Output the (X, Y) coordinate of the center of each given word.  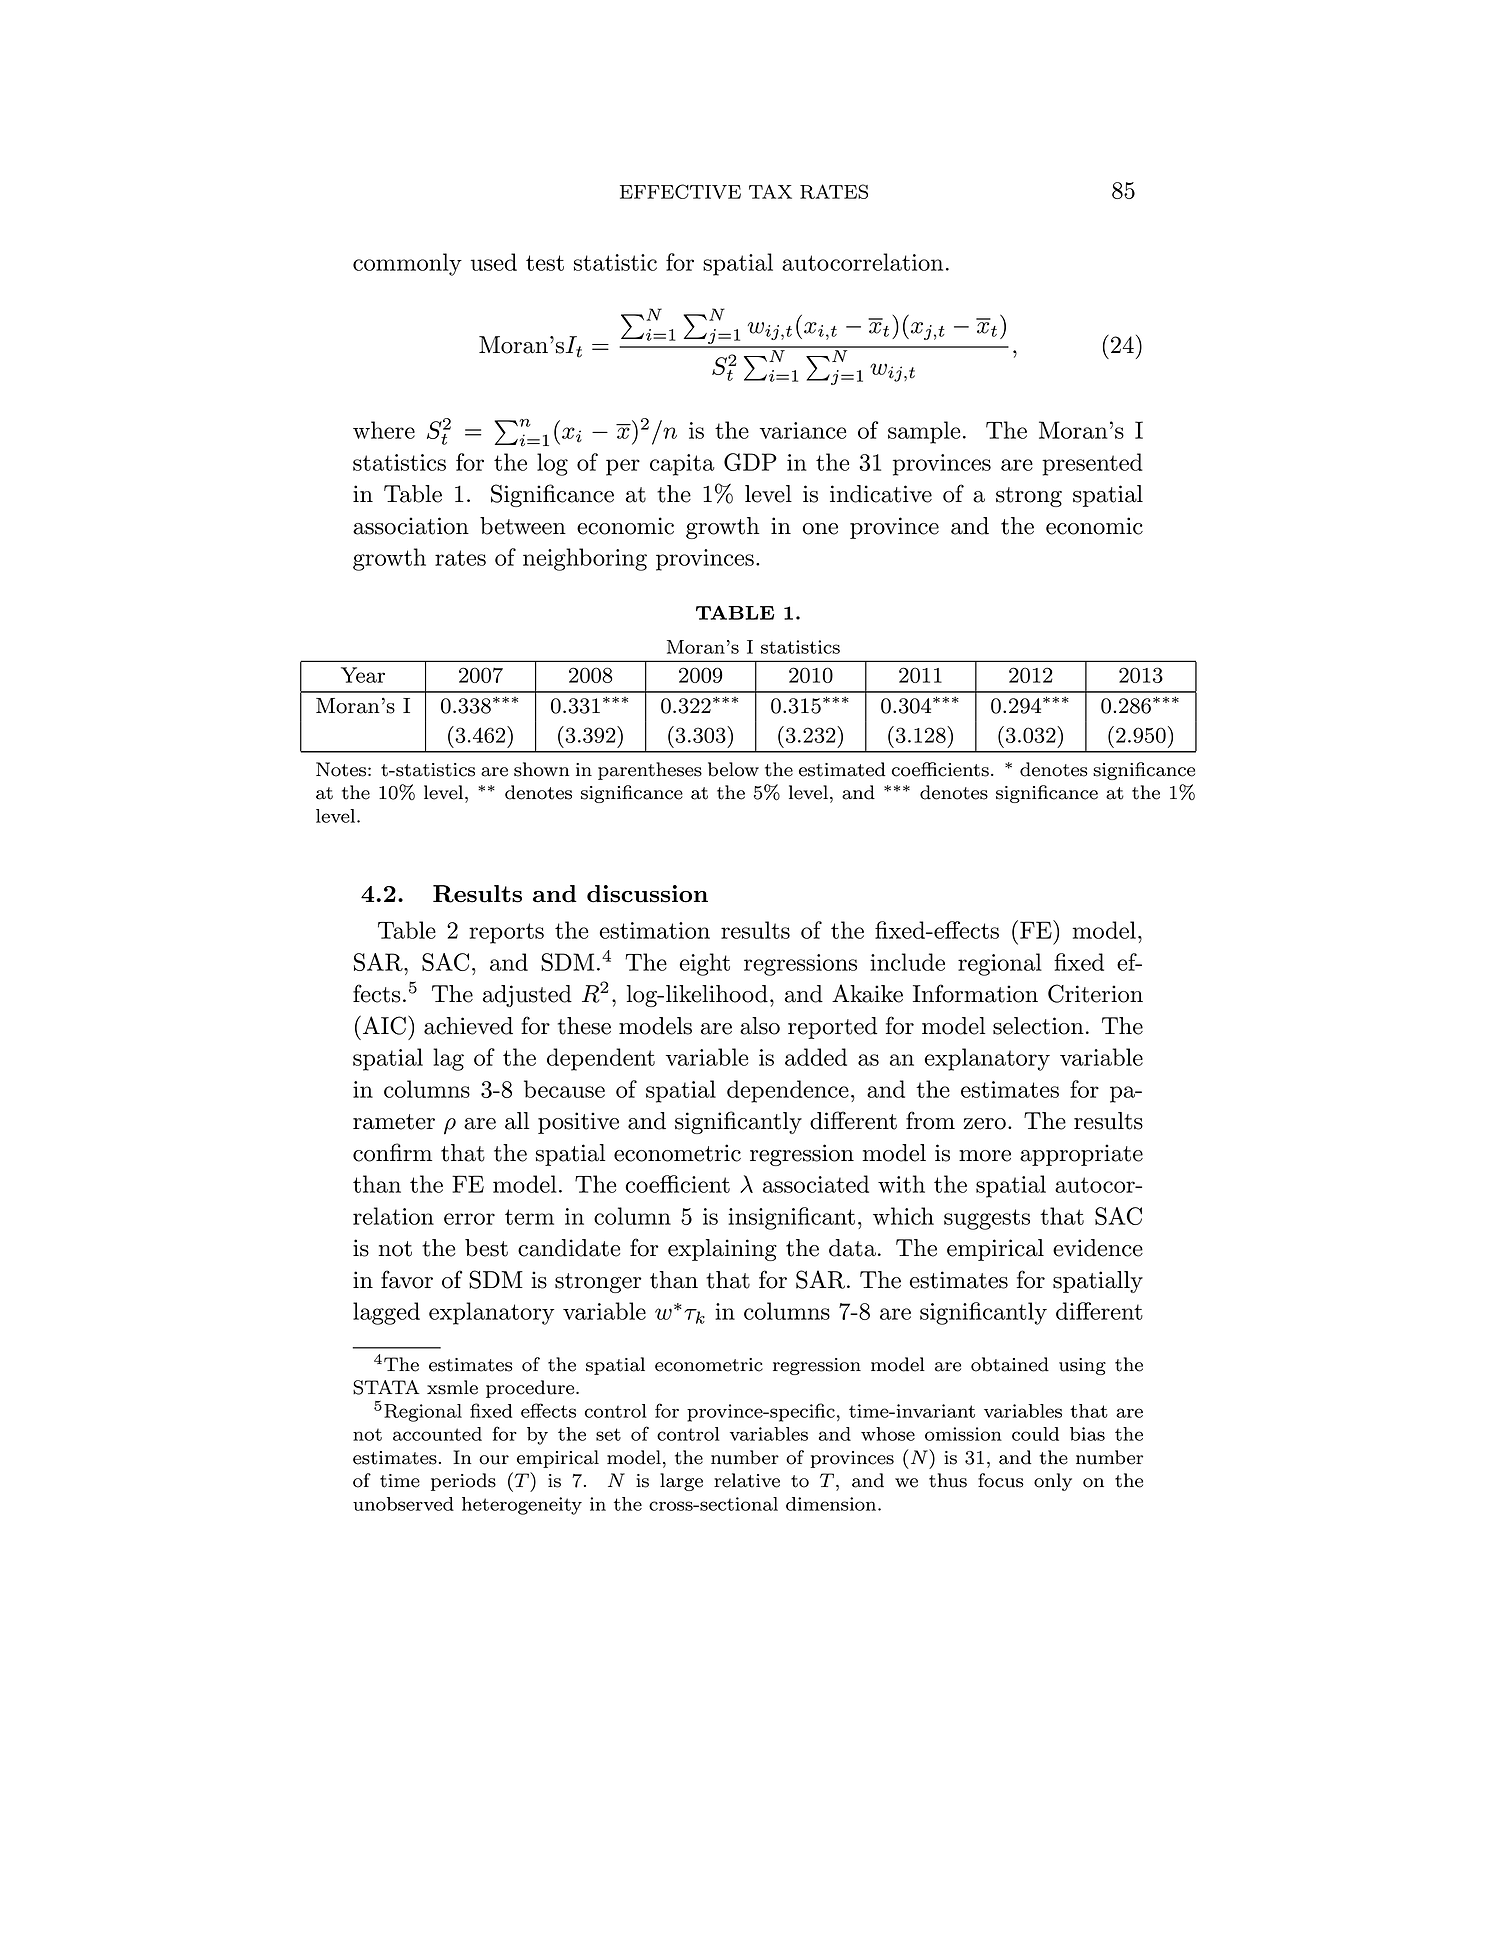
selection (1038, 1026)
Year (363, 675)
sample (924, 432)
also (760, 1026)
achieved (468, 1026)
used (494, 262)
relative (747, 1480)
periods (463, 1482)
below (733, 769)
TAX (770, 191)
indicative (881, 494)
